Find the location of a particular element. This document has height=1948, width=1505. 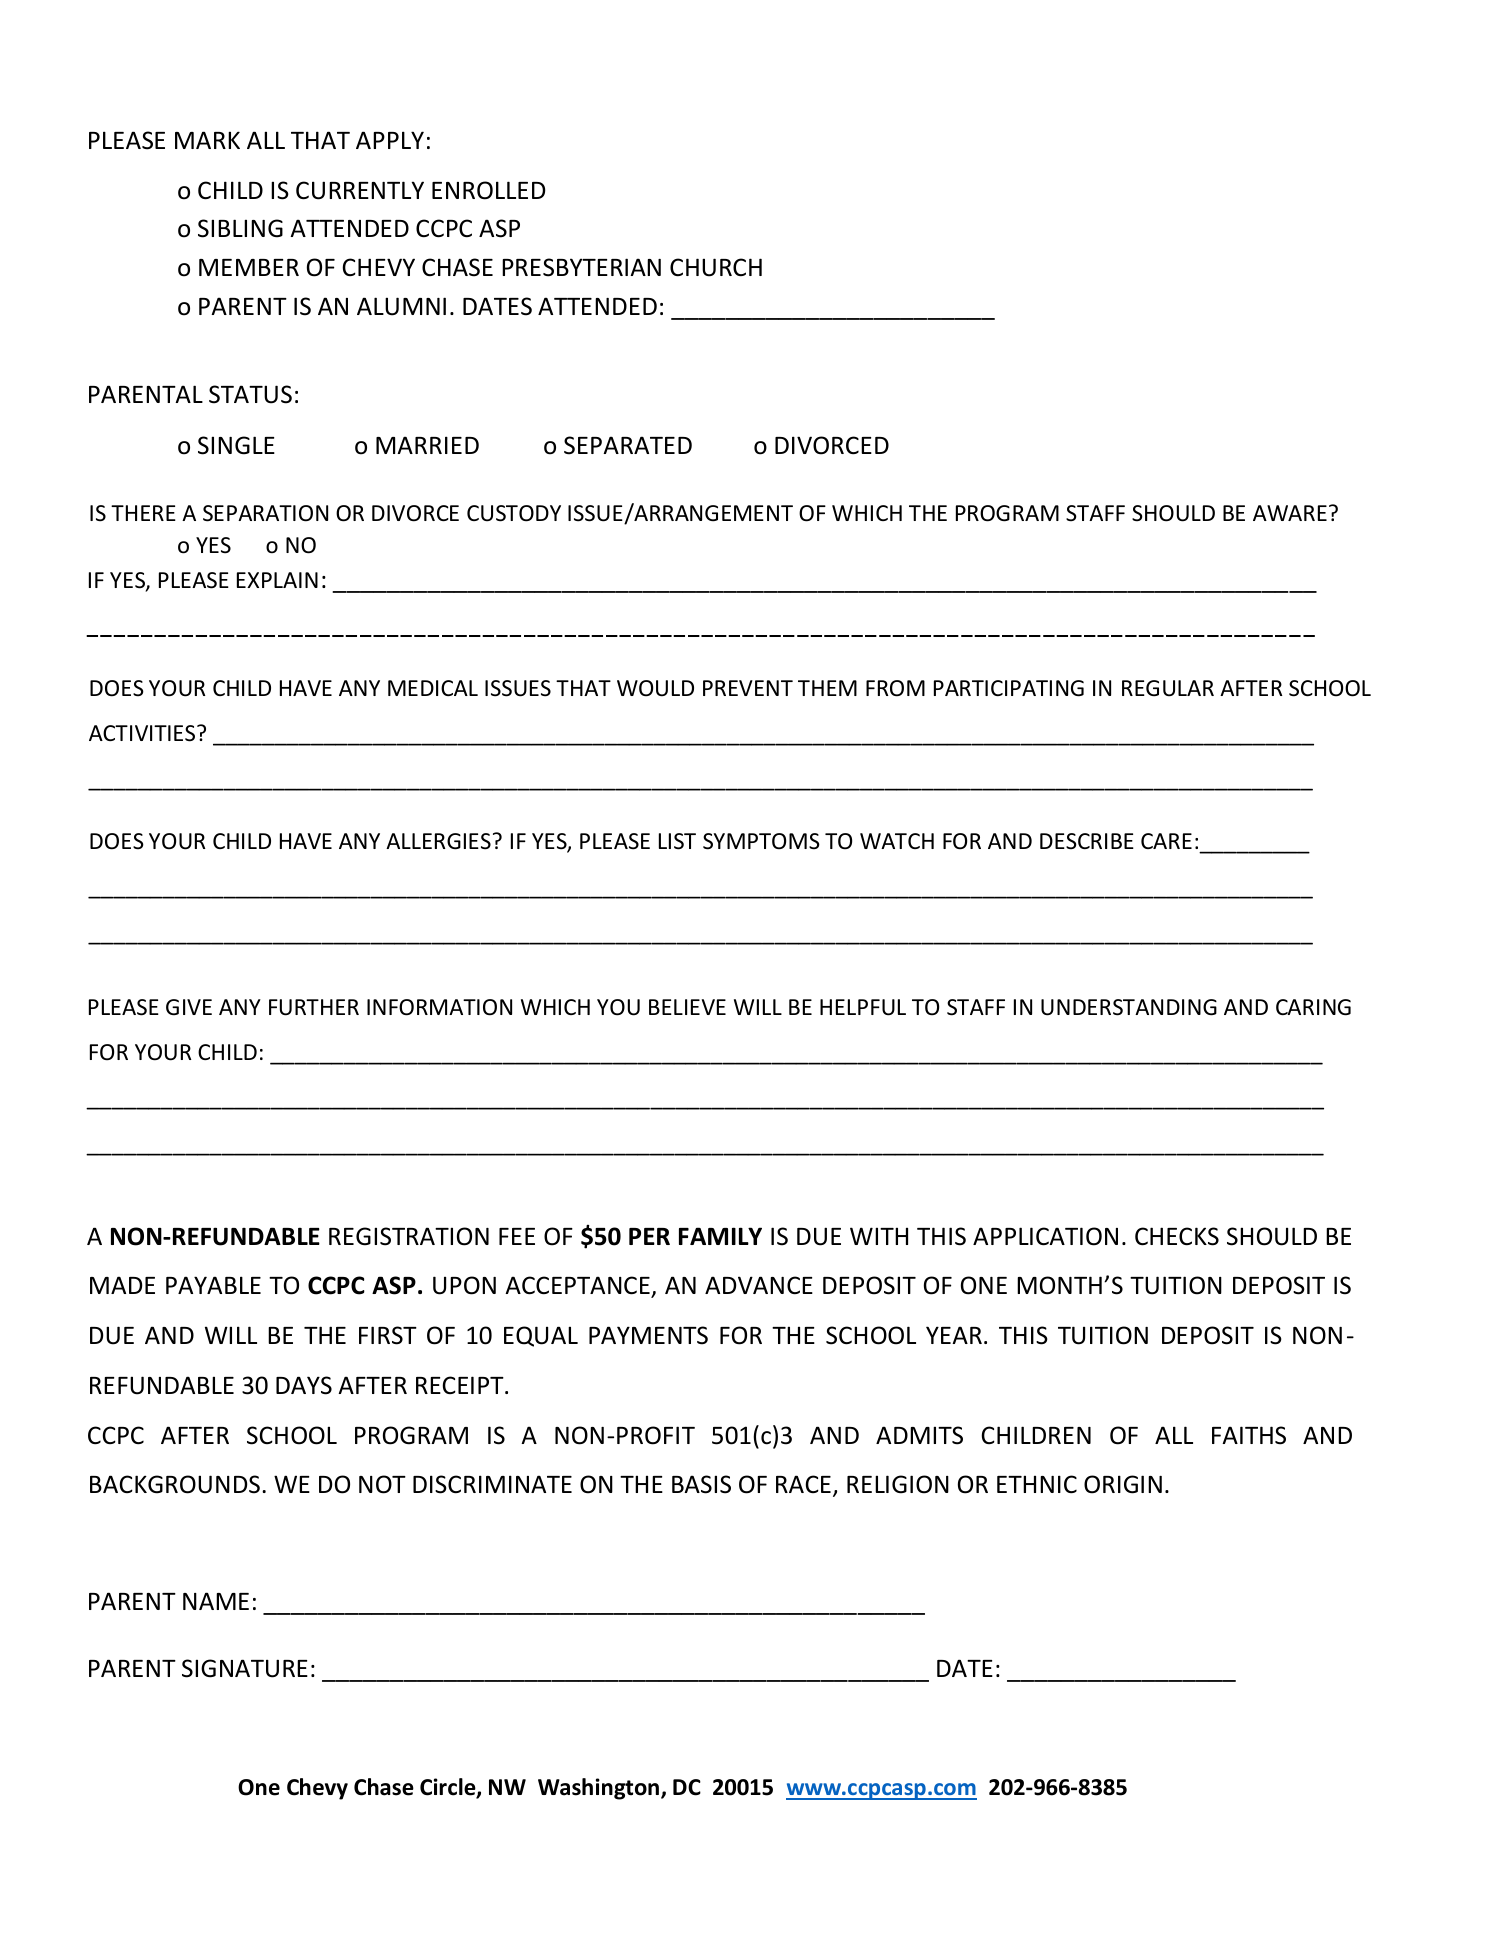

SEPARATION is located at coordinates (265, 513).
